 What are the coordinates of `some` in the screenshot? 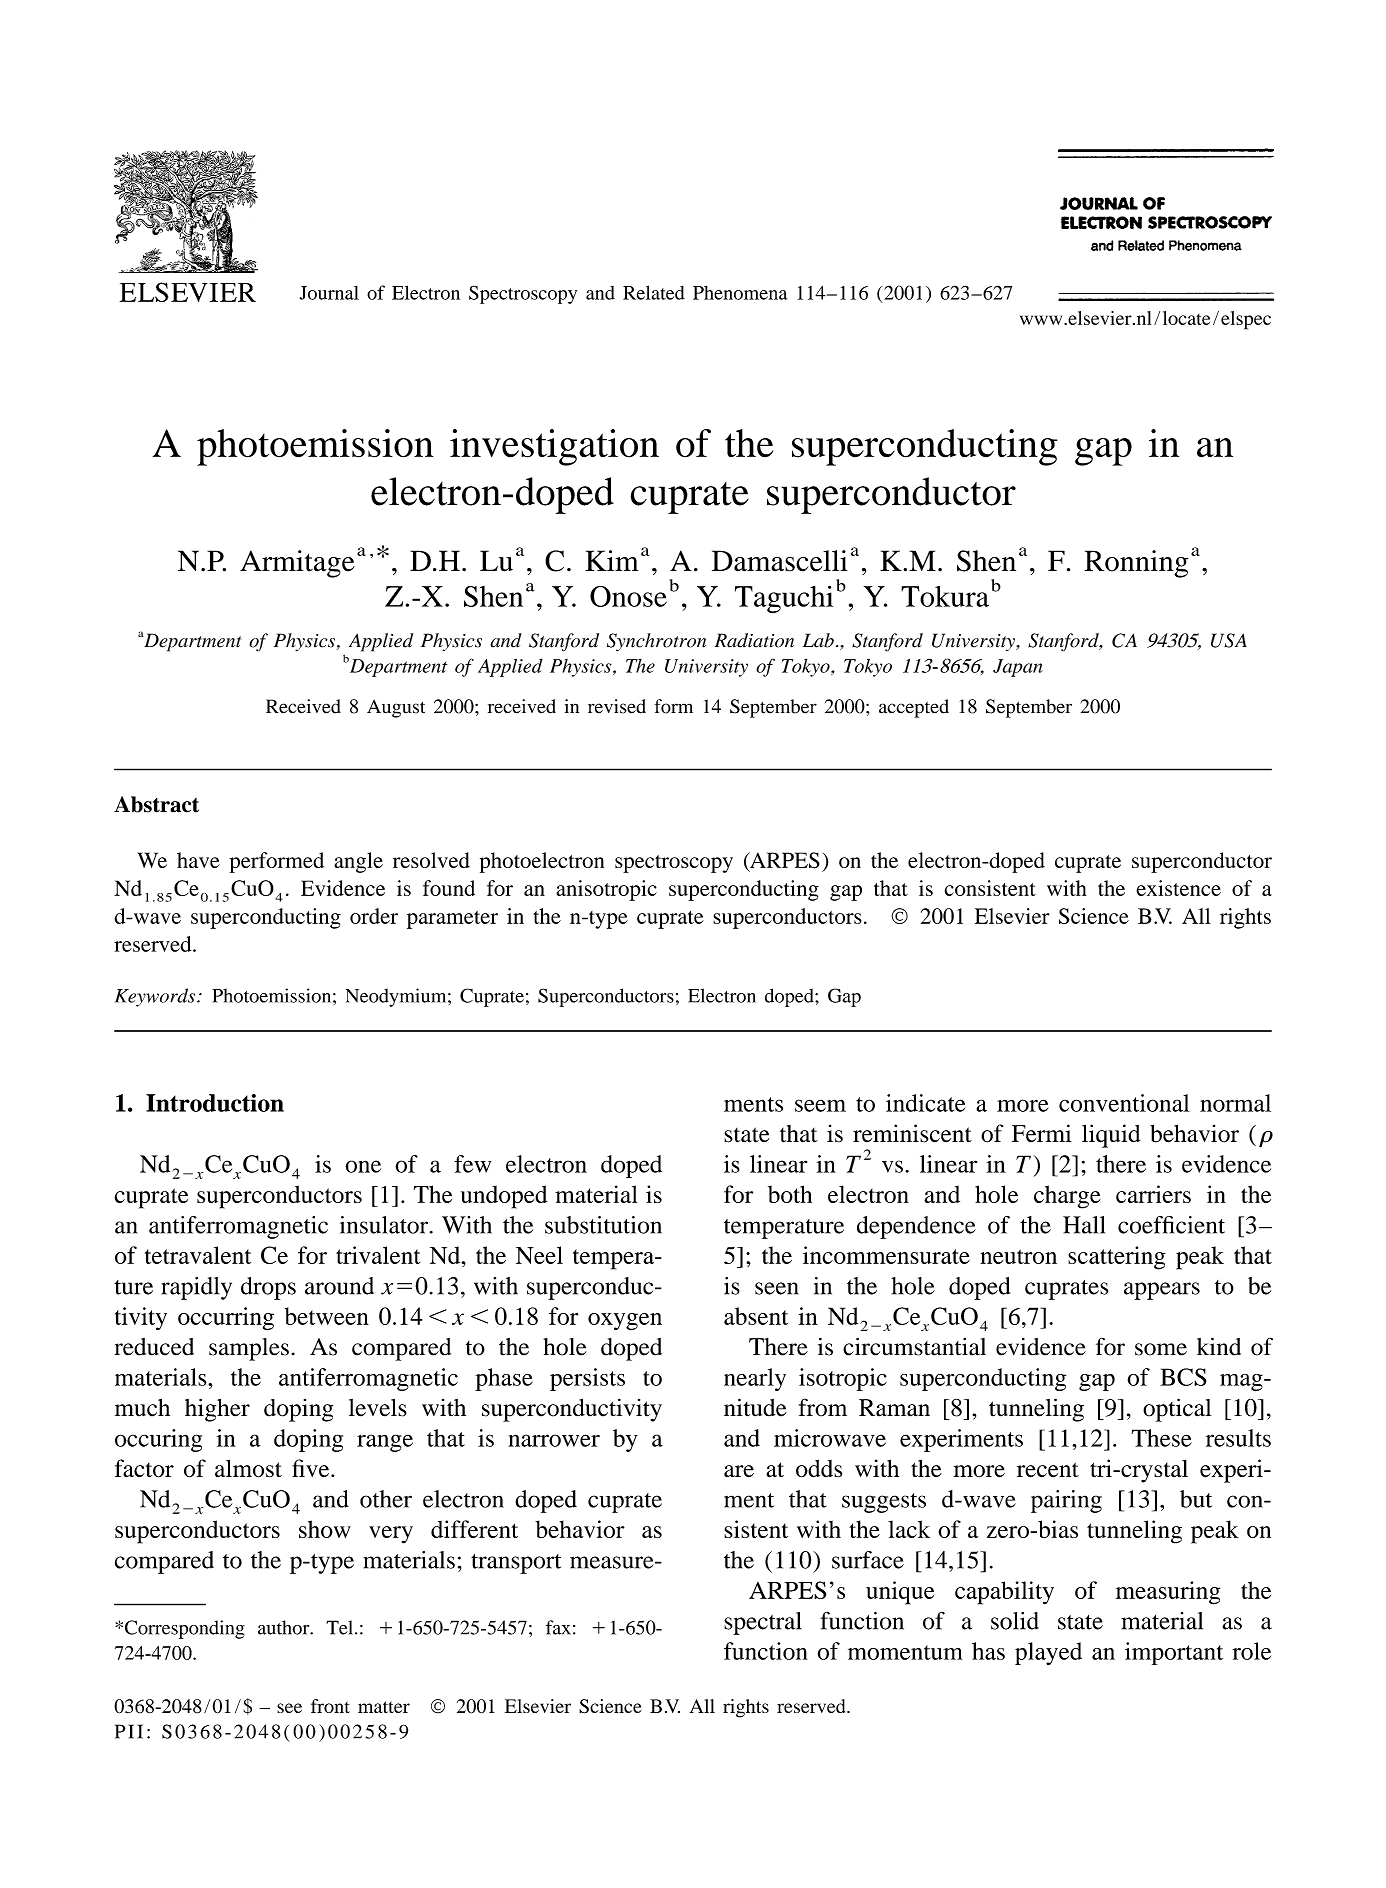 It's located at (1161, 1349).
